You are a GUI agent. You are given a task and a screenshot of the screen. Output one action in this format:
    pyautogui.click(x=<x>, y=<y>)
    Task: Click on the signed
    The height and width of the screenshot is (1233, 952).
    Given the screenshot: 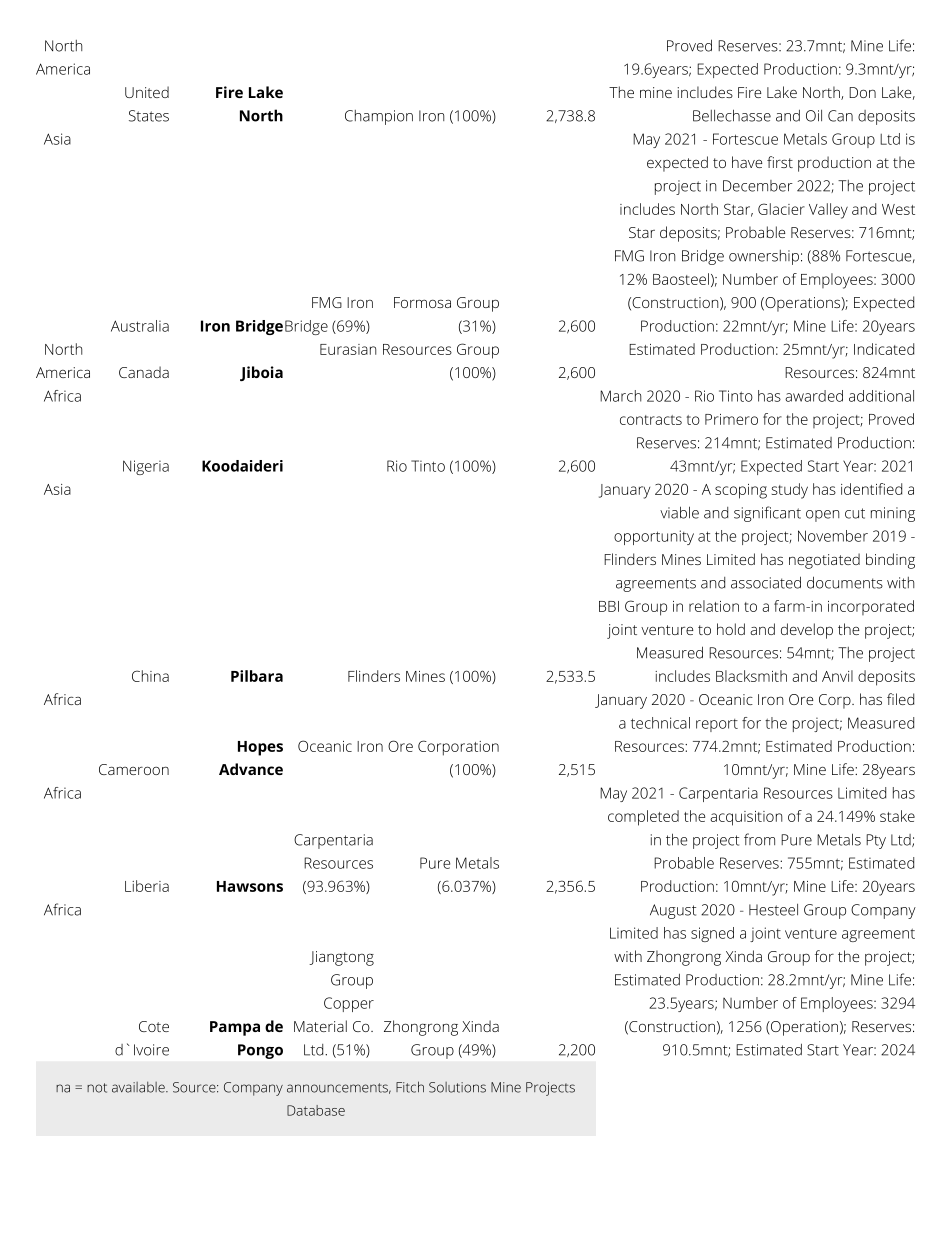 What is the action you would take?
    pyautogui.click(x=712, y=934)
